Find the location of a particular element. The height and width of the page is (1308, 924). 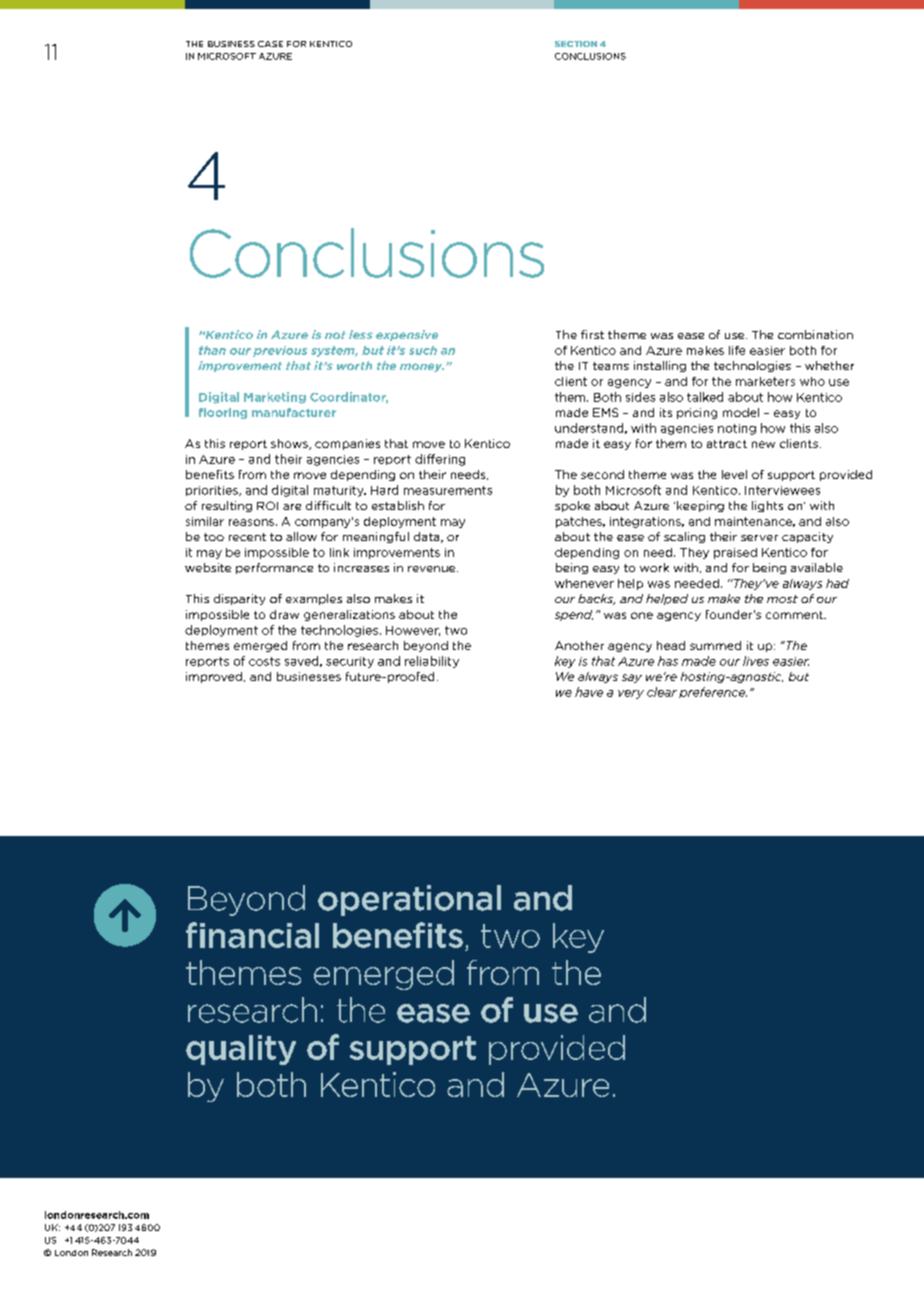

Marketing is located at coordinates (275, 398).
